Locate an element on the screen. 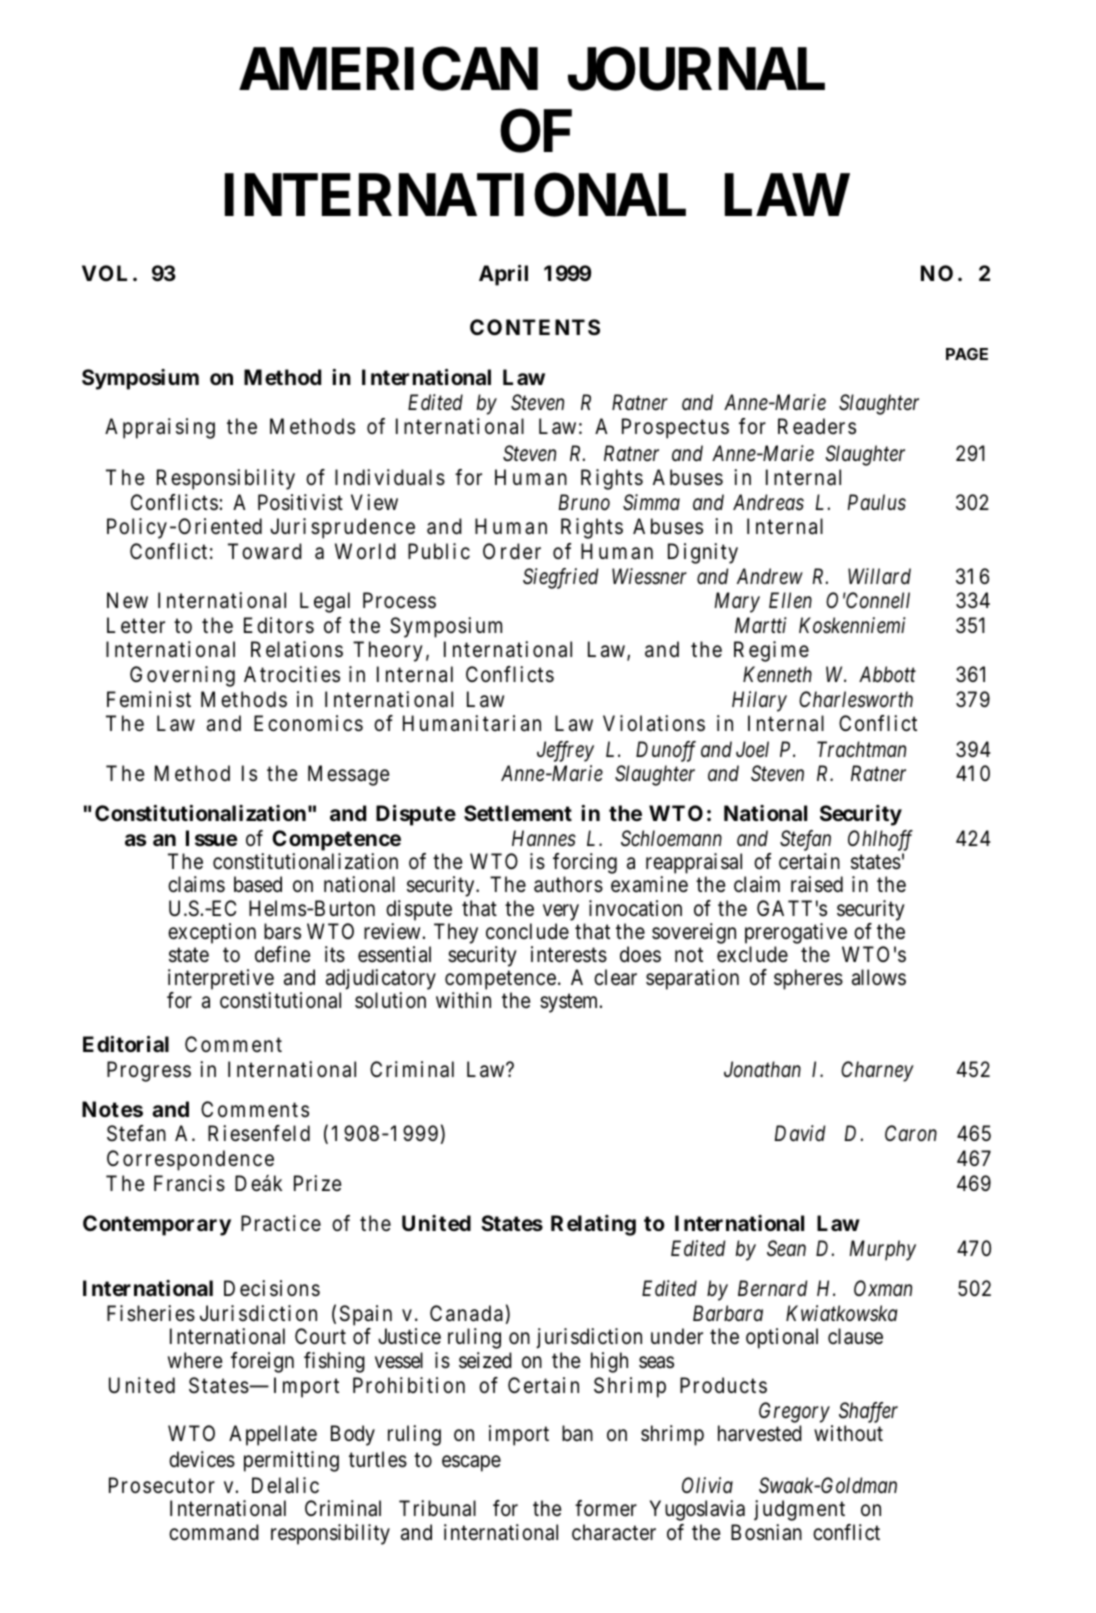 The height and width of the screenshot is (1613, 1096). Appraising is located at coordinates (160, 428).
